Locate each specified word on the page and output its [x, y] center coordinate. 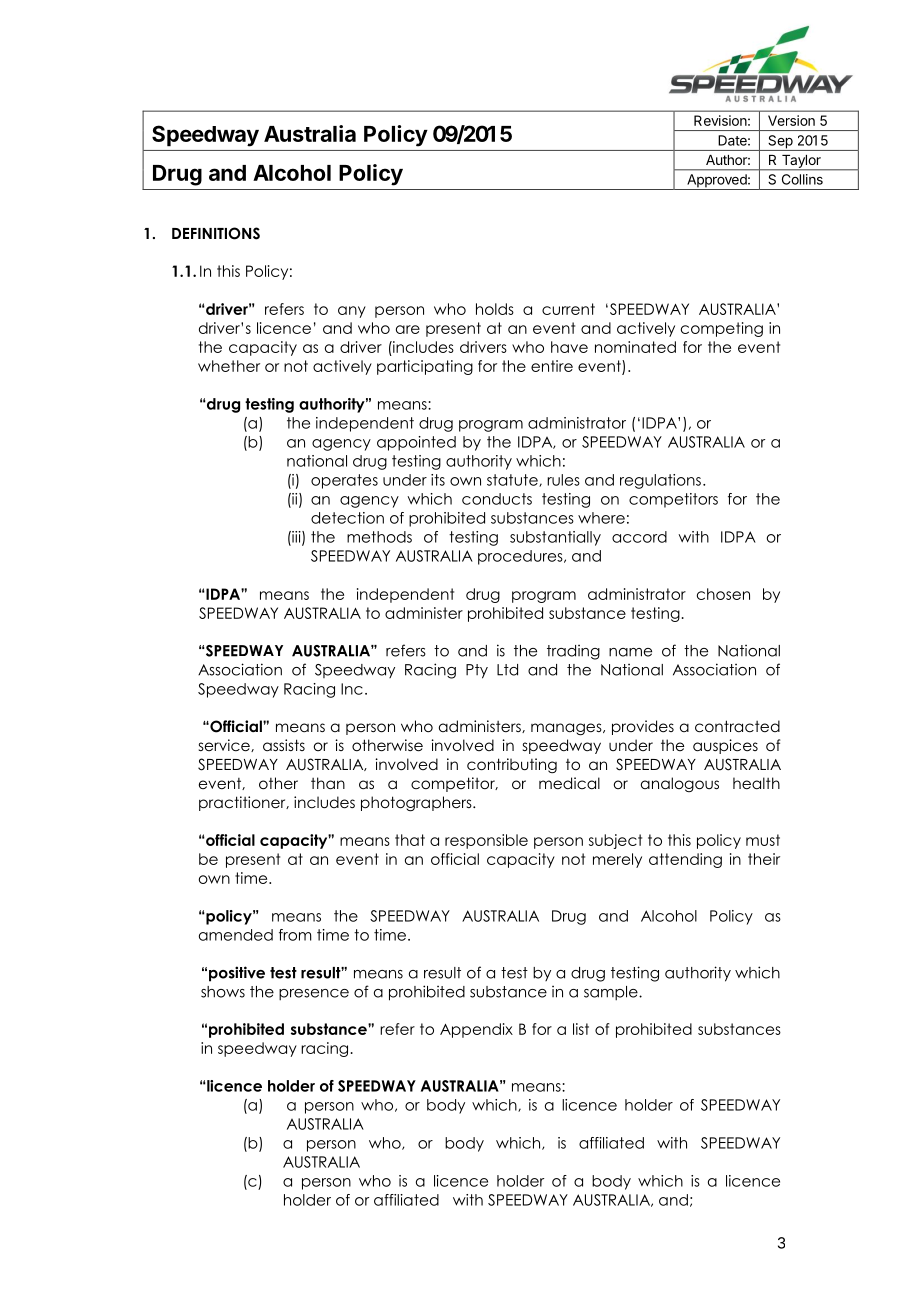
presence [314, 994]
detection [347, 518]
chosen [723, 594]
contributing [512, 765]
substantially [555, 538]
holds [495, 309]
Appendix [476, 1030]
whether [229, 366]
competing [722, 329]
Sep [780, 143]
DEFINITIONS [216, 233]
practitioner [243, 803]
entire [552, 366]
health [756, 783]
